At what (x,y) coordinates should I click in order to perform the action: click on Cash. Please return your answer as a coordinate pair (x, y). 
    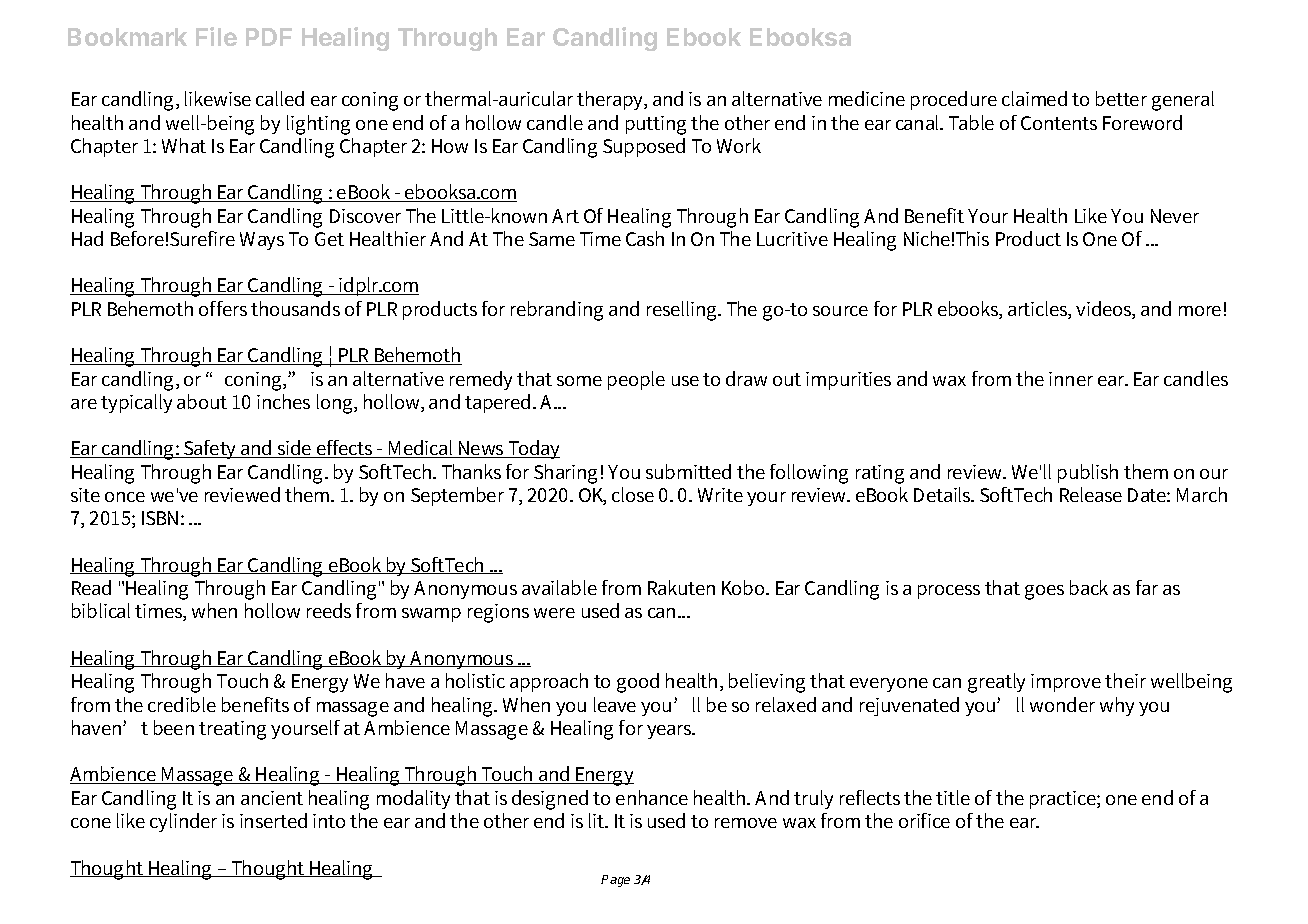
    Looking at the image, I should click on (645, 238).
